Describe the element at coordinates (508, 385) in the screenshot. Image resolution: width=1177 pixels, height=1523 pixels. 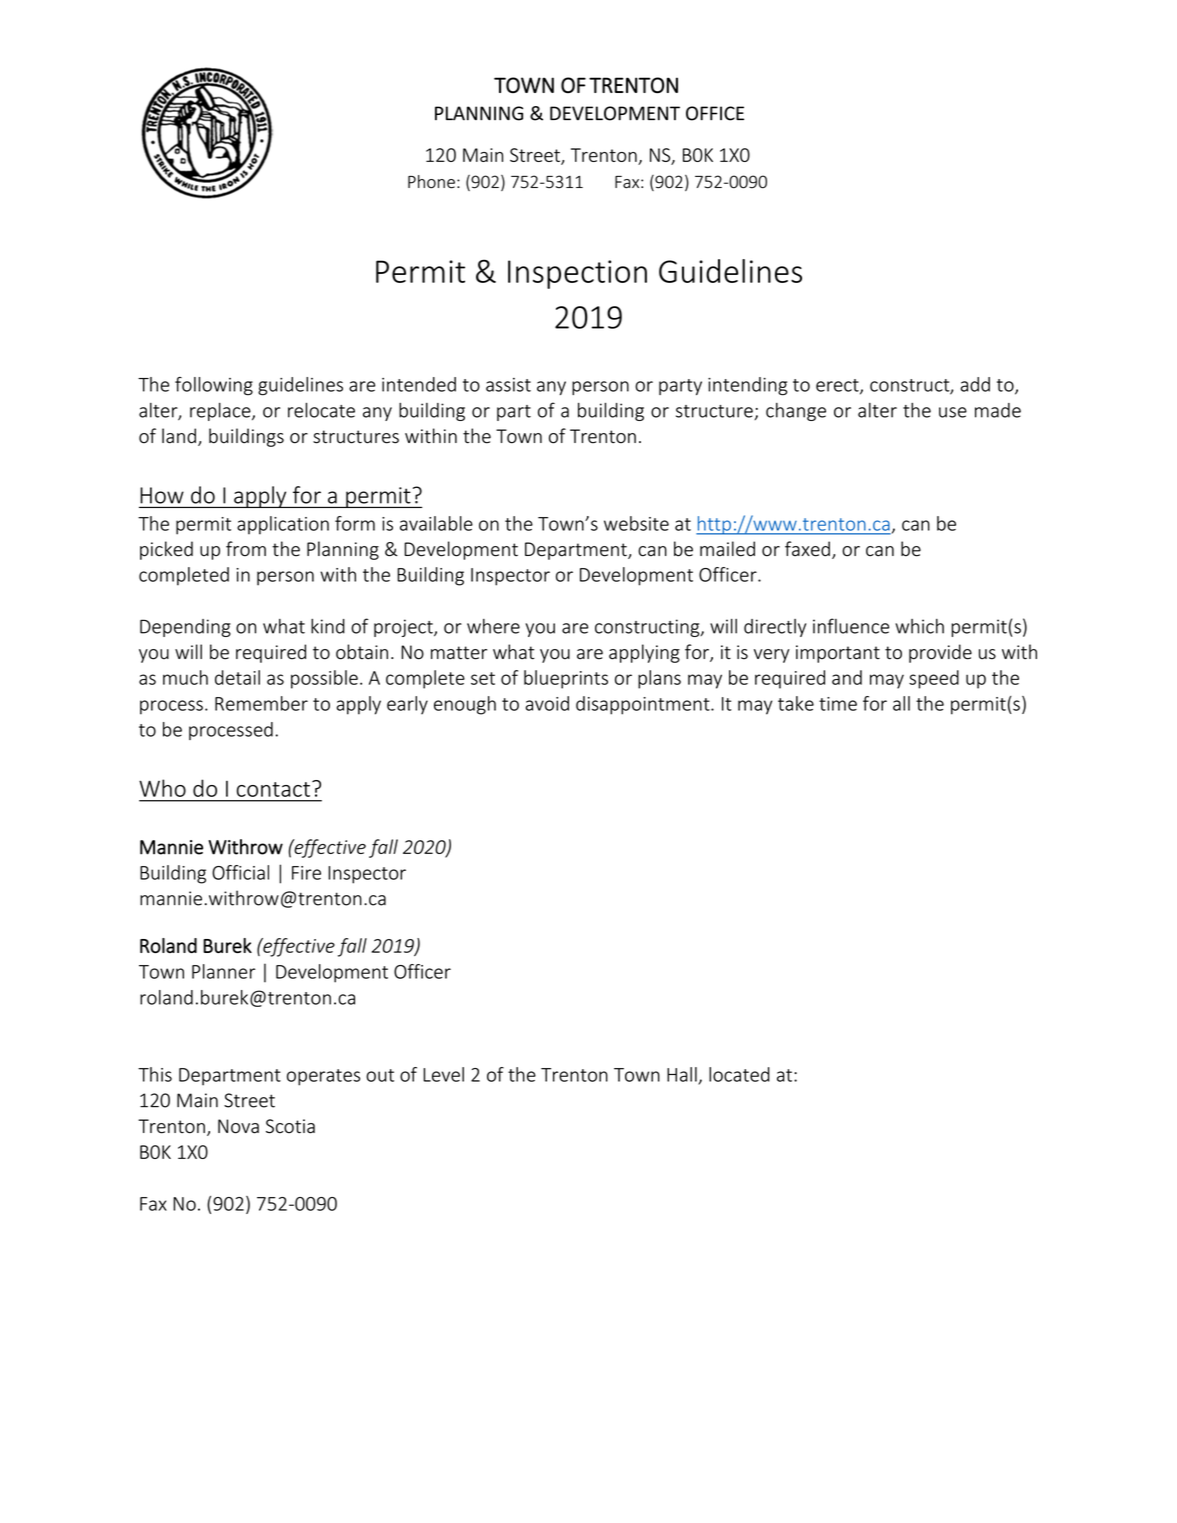
I see `assist` at that location.
